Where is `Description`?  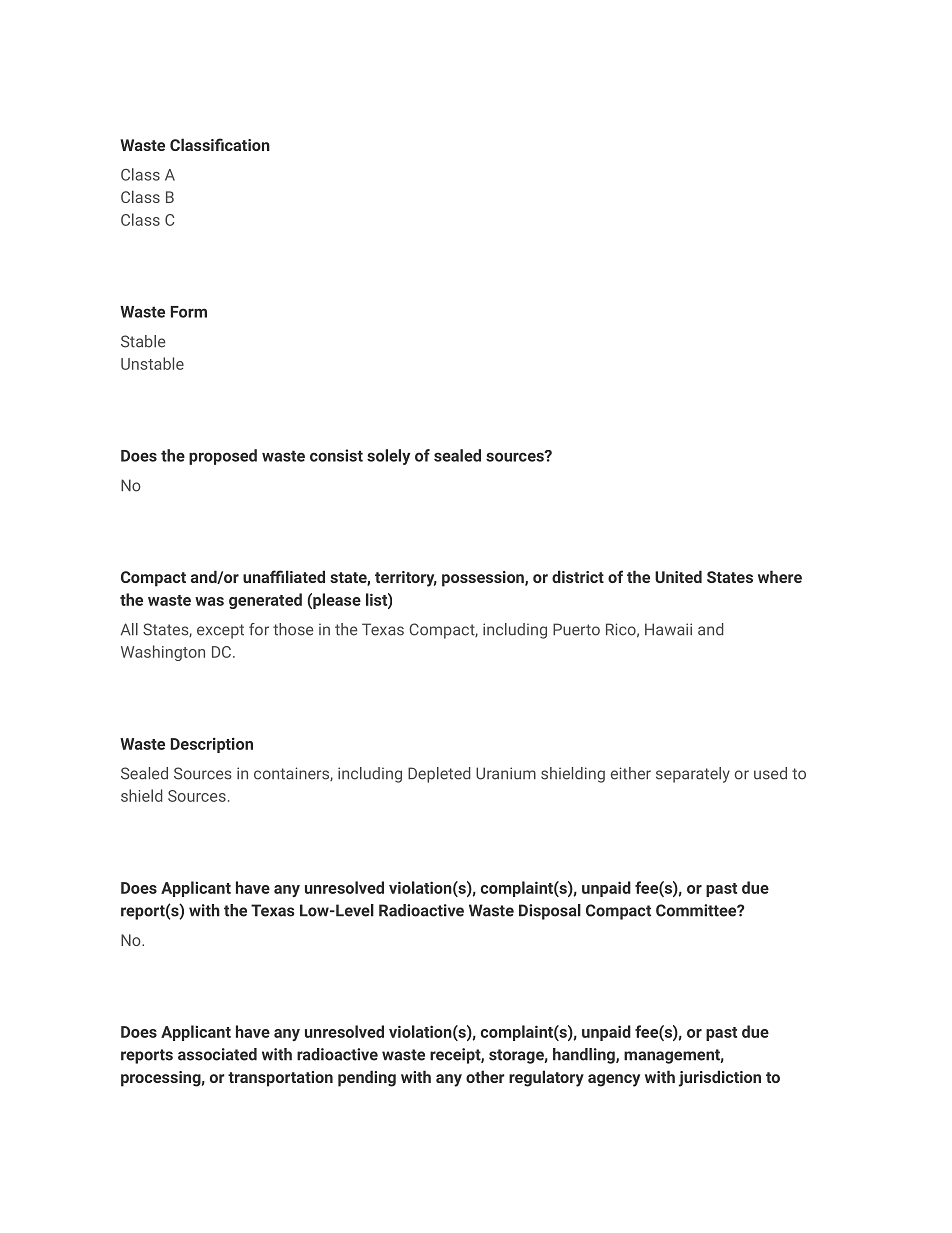
Description is located at coordinates (212, 745).
